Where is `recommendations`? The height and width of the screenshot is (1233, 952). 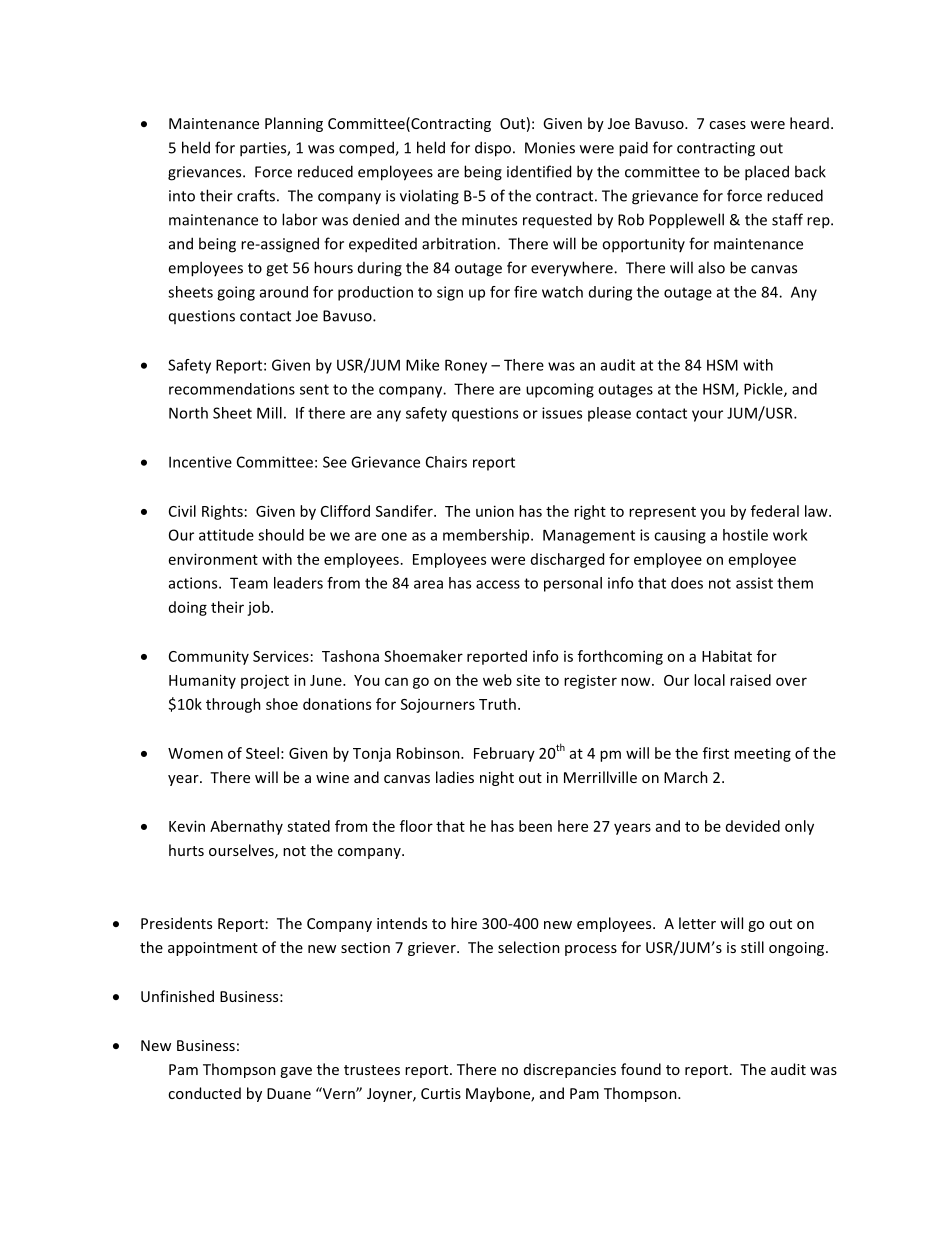
recommendations is located at coordinates (232, 389).
